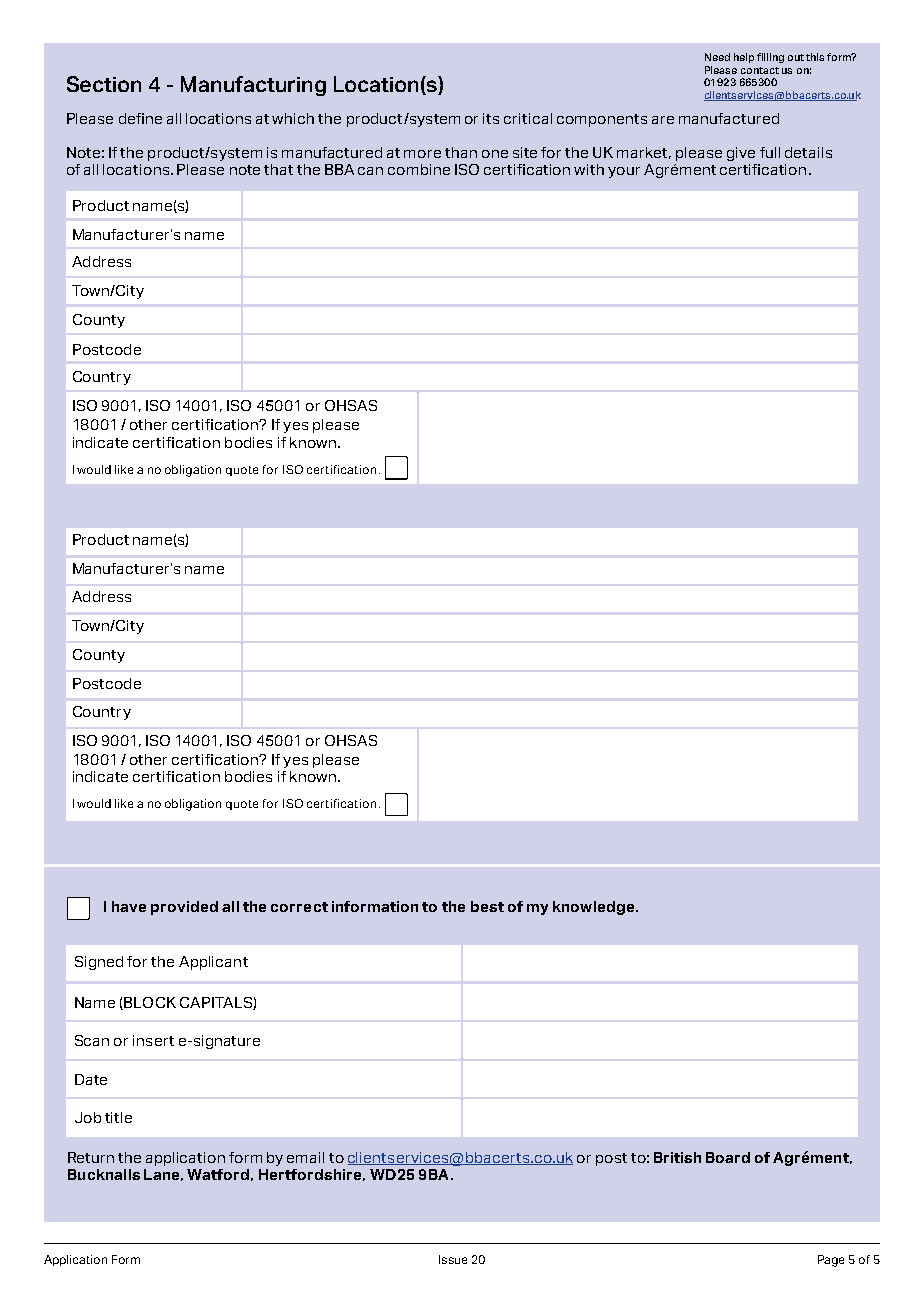 This screenshot has width=924, height=1308. I want to click on that, so click(278, 169).
